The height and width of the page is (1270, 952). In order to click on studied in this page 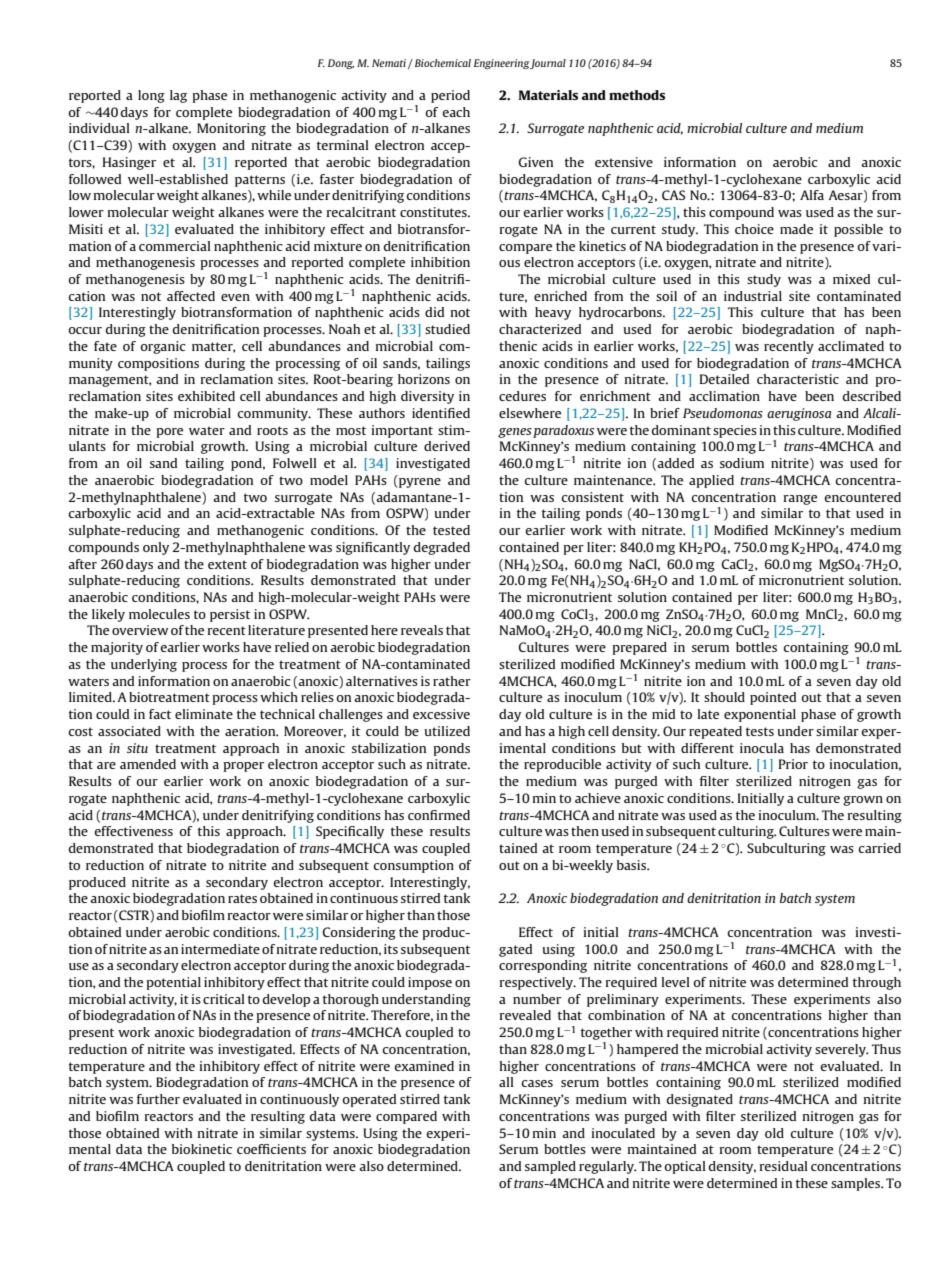, I will do `click(447, 329)`.
